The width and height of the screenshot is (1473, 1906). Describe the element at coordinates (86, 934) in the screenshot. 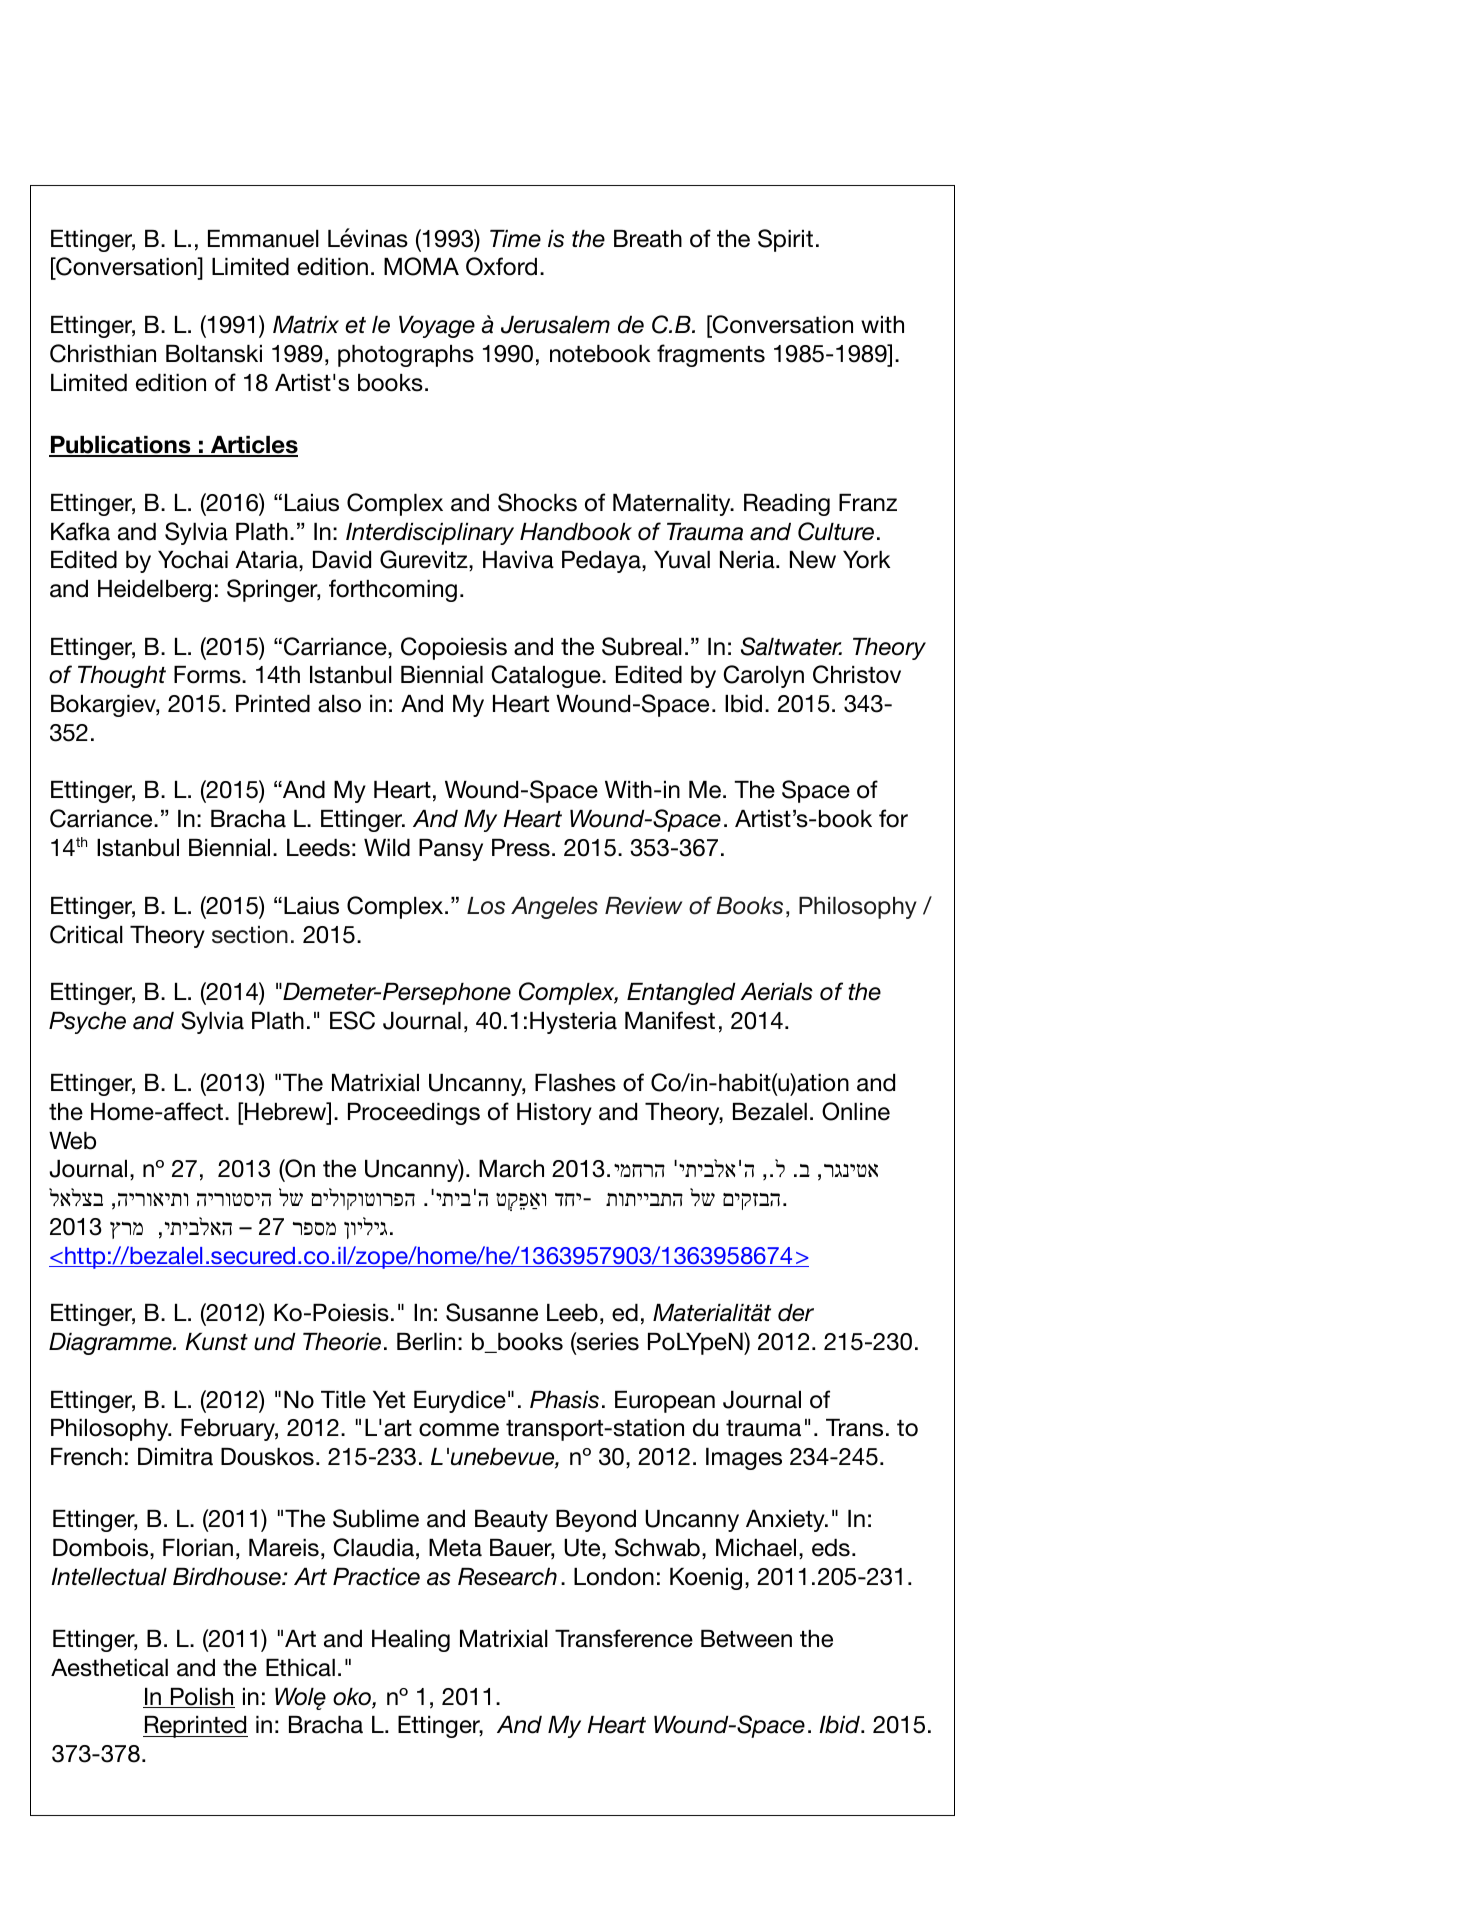

I see `Critical` at that location.
